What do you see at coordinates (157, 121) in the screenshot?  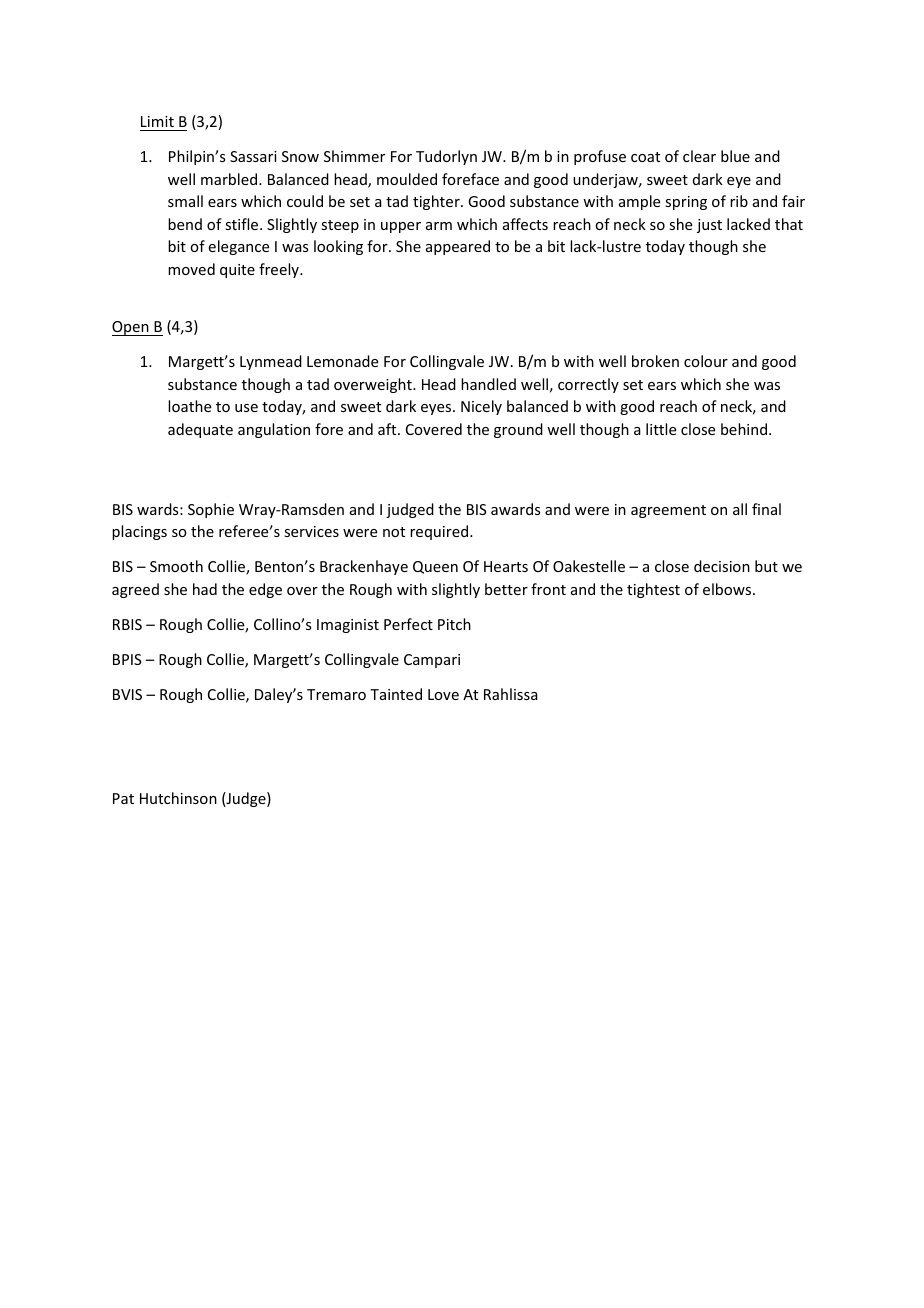 I see `Limit` at bounding box center [157, 121].
